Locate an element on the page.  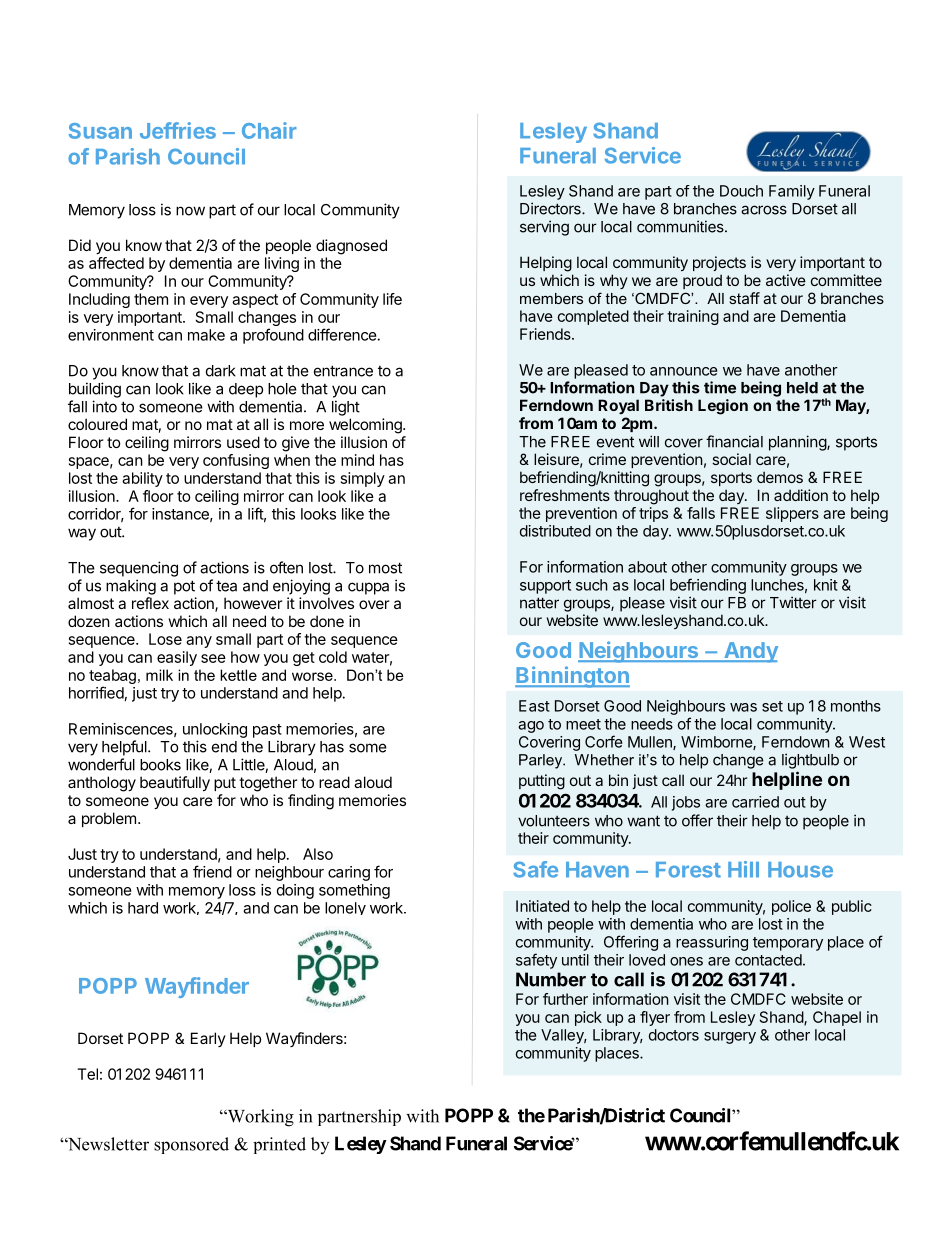
pick is located at coordinates (588, 1018).
